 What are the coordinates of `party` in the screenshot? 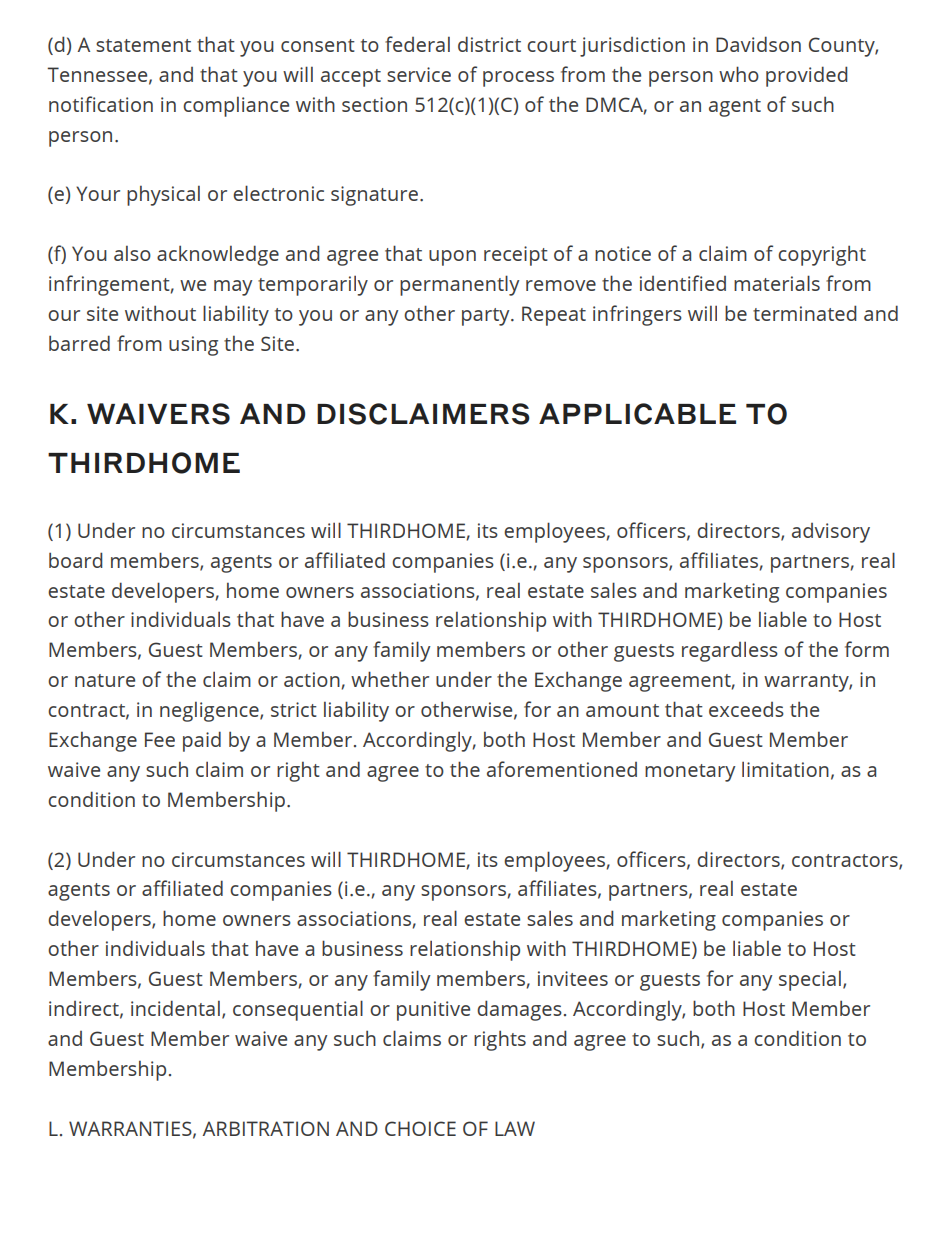 It's located at (487, 317).
